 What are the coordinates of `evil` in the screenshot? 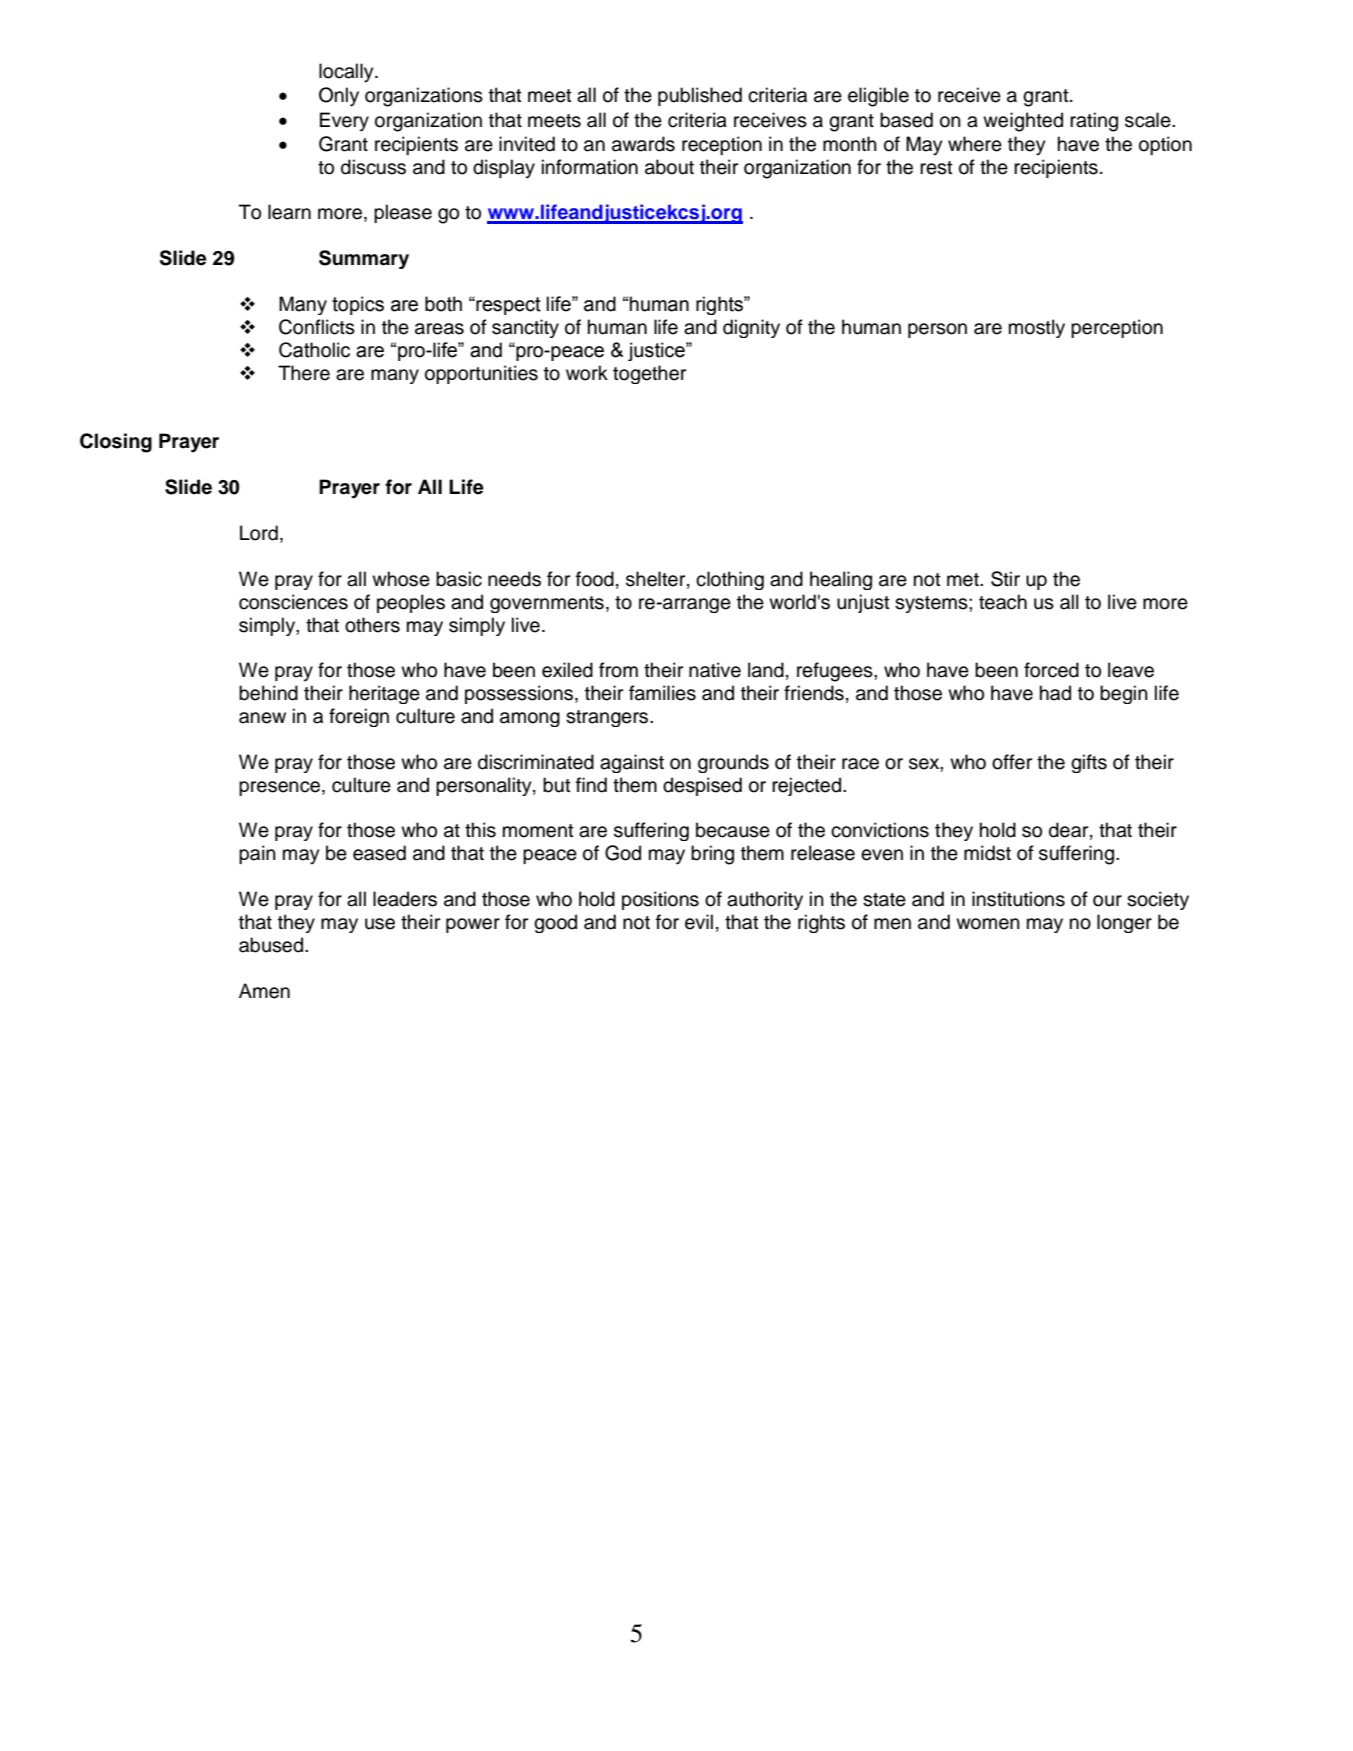 It's located at (699, 922).
